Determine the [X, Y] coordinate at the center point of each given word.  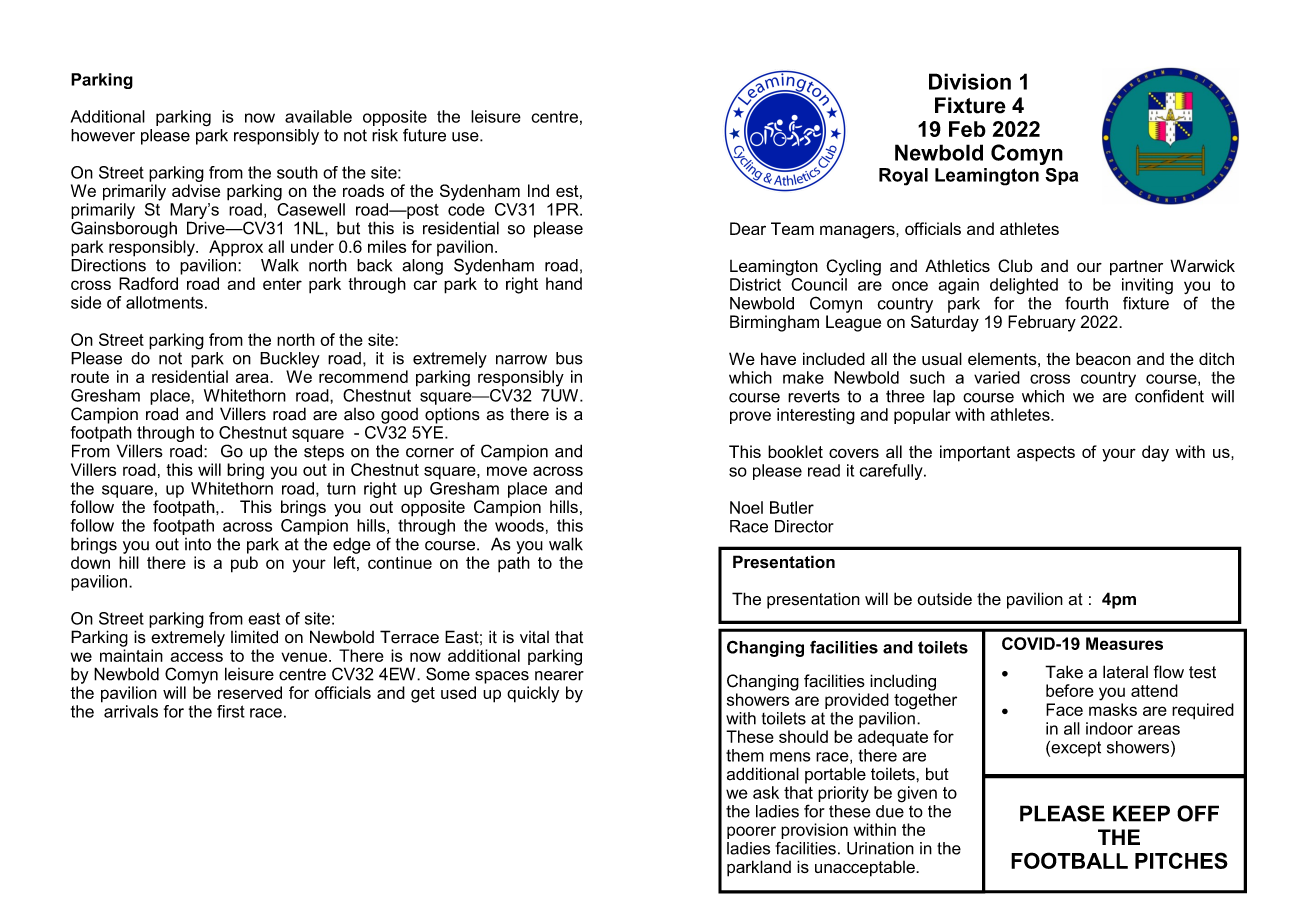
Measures [1124, 643]
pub [244, 564]
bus [569, 358]
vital [534, 637]
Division [970, 81]
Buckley [290, 360]
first [231, 711]
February [1042, 323]
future [424, 135]
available [318, 116]
